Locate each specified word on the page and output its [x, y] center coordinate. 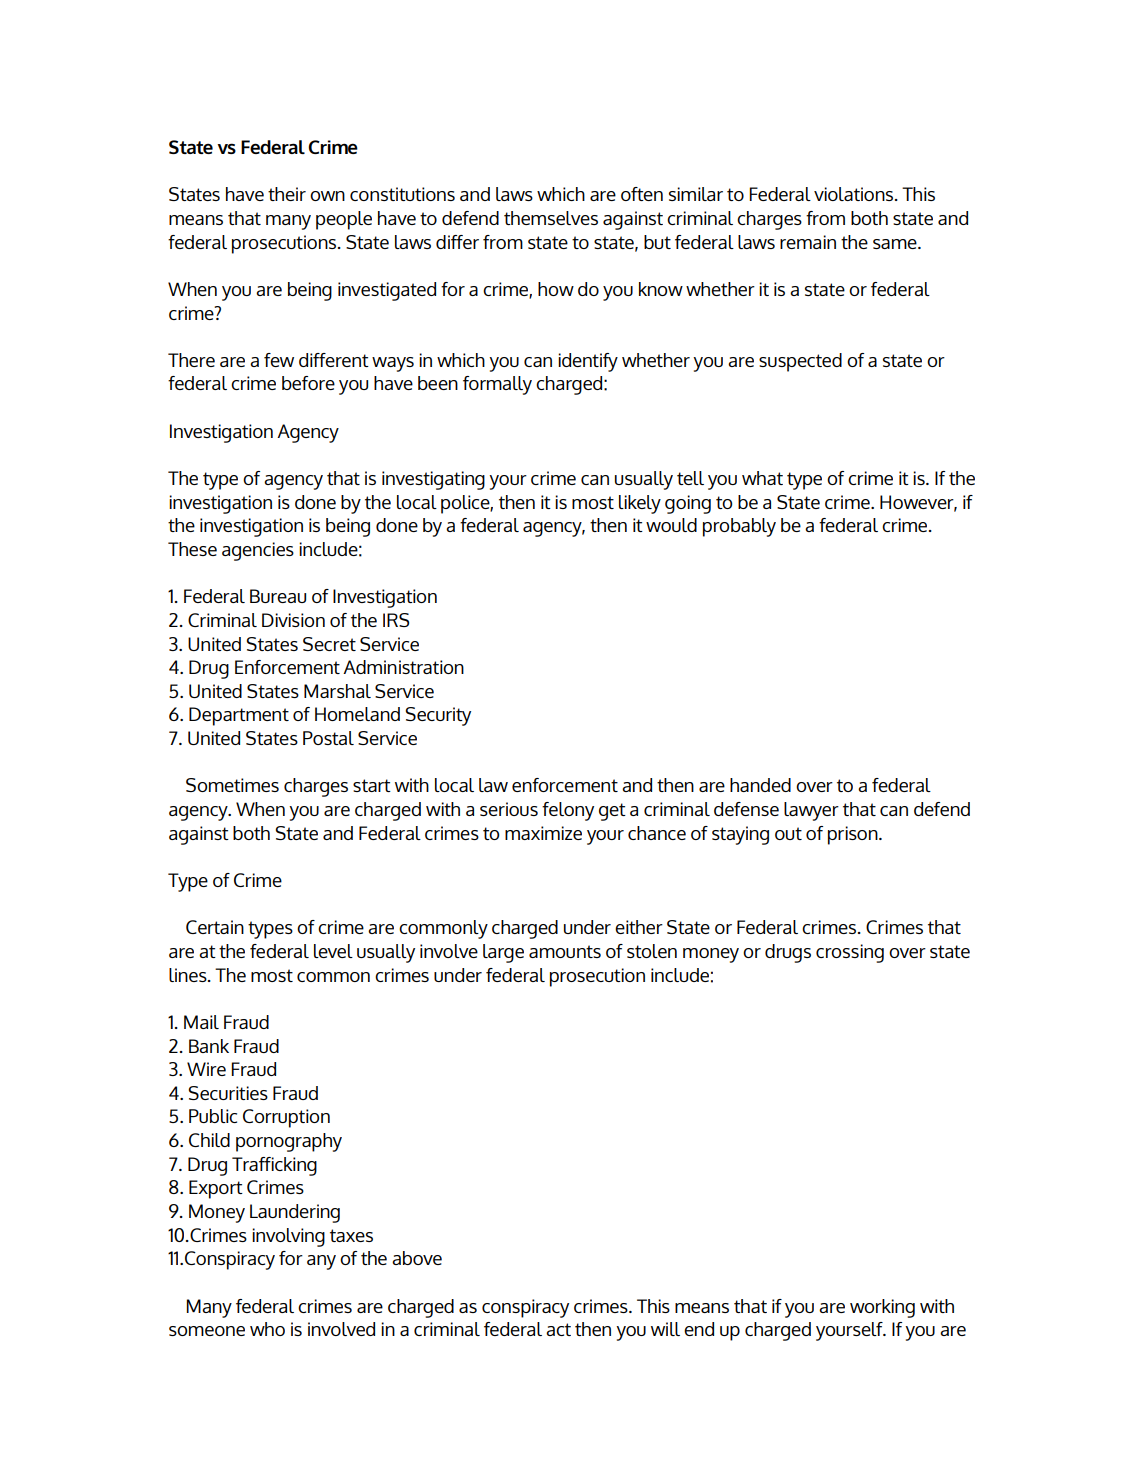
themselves [551, 218]
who [267, 1329]
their [287, 194]
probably [739, 527]
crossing [850, 953]
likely [640, 504]
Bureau [278, 596]
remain [808, 242]
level [333, 951]
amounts [565, 951]
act [558, 1329]
